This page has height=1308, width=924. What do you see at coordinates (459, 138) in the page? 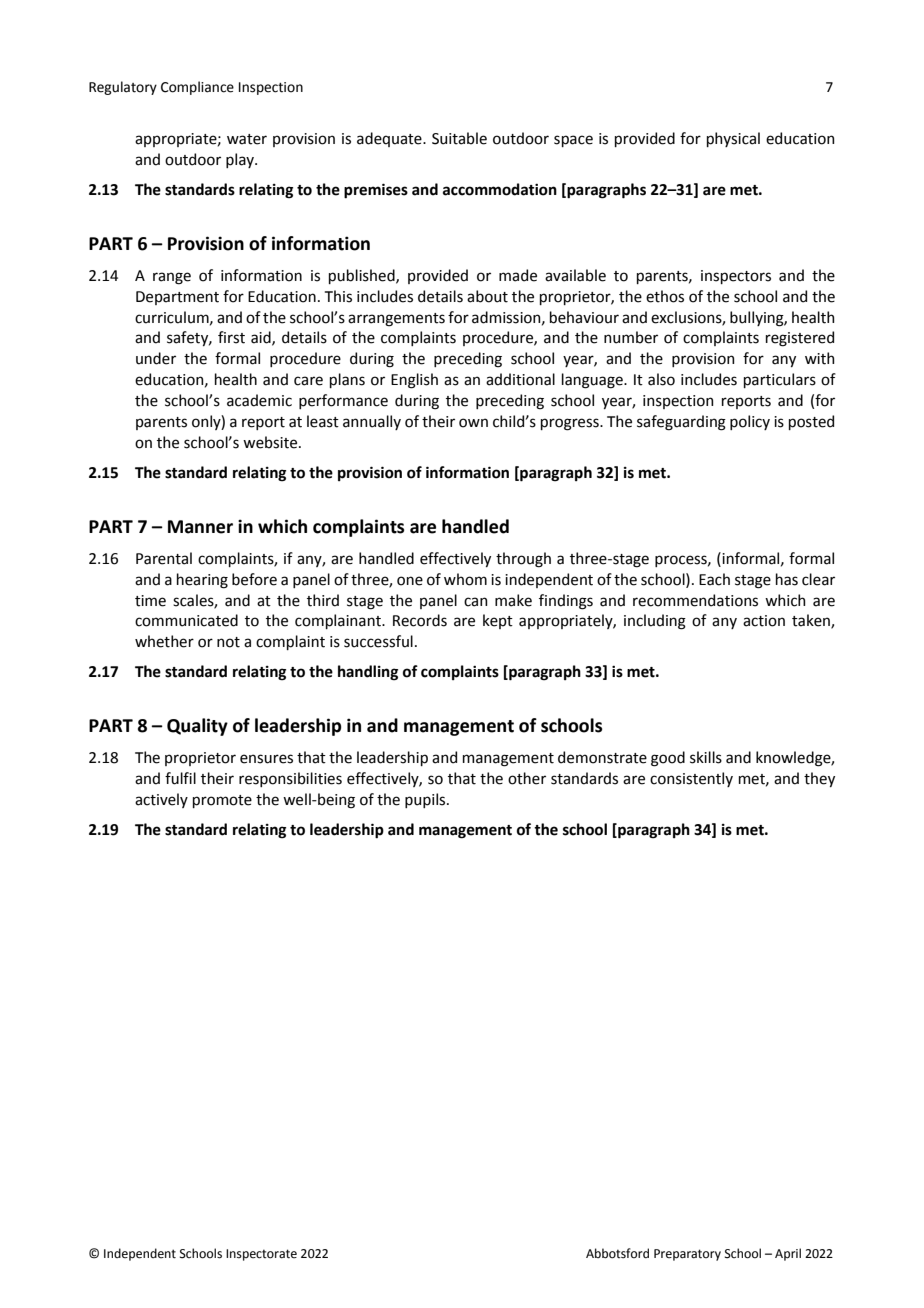
I see `Suitable` at bounding box center [459, 138].
